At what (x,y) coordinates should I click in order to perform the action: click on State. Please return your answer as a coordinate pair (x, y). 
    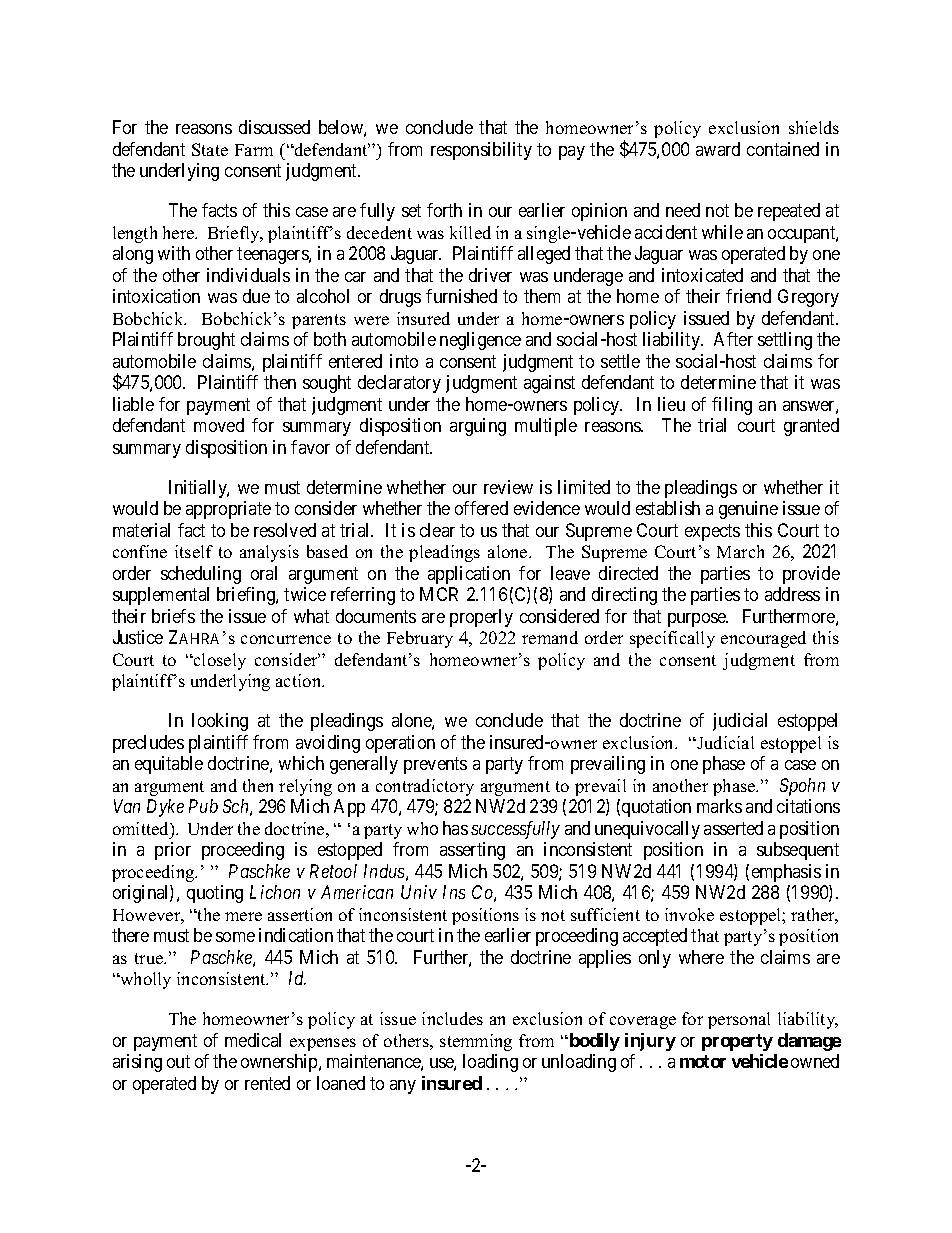
    Looking at the image, I should click on (210, 149).
